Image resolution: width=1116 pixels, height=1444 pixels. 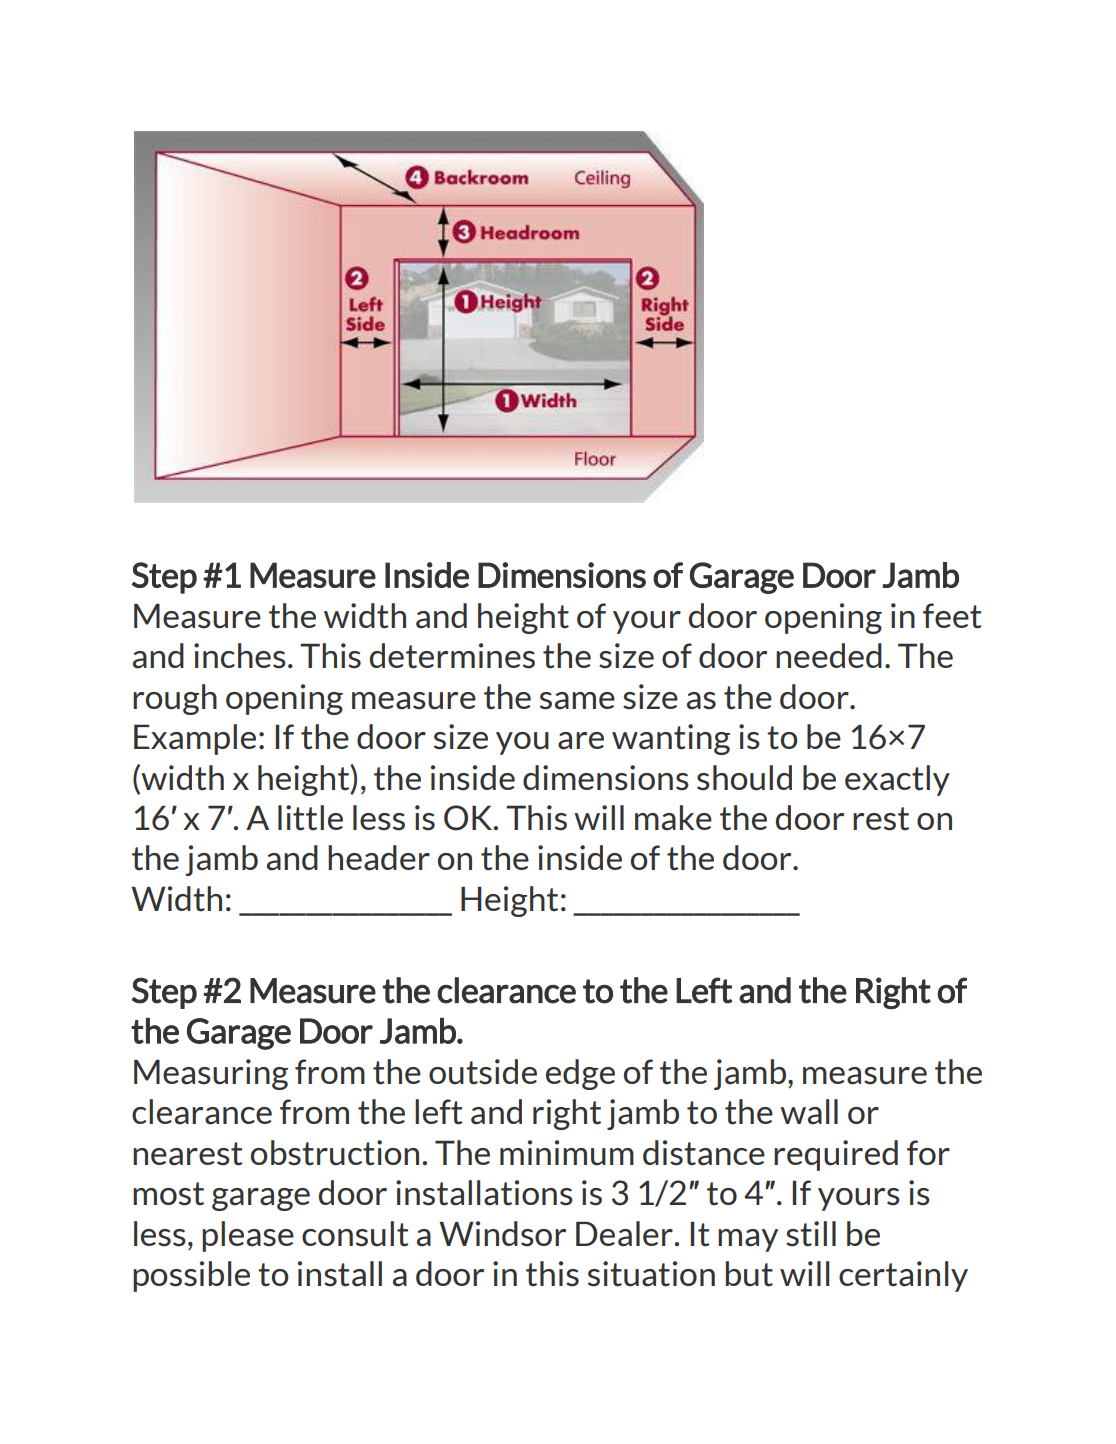 I want to click on Windsor, so click(x=502, y=1234).
